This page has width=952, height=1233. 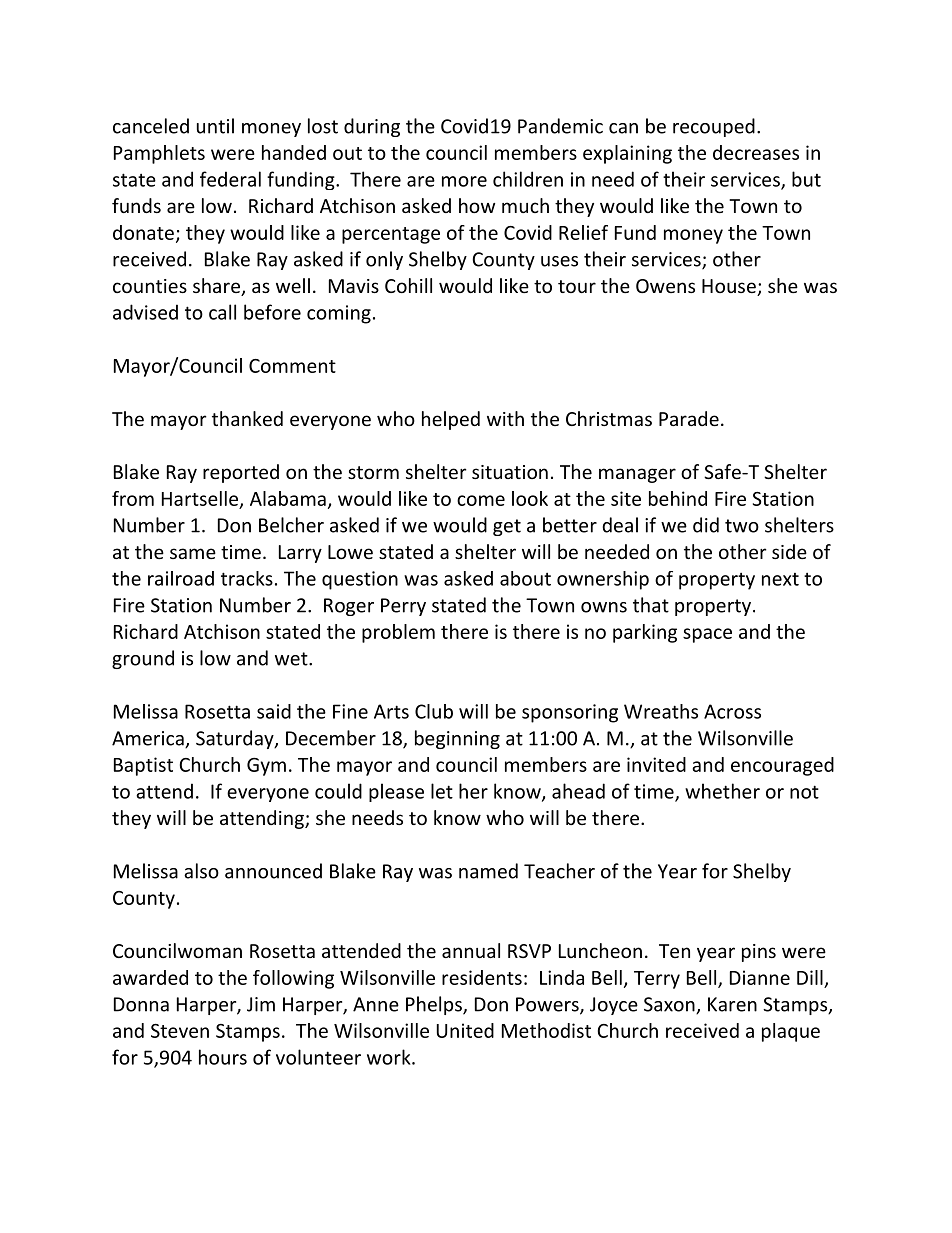 What do you see at coordinates (756, 152) in the page?
I see `decreases` at bounding box center [756, 152].
